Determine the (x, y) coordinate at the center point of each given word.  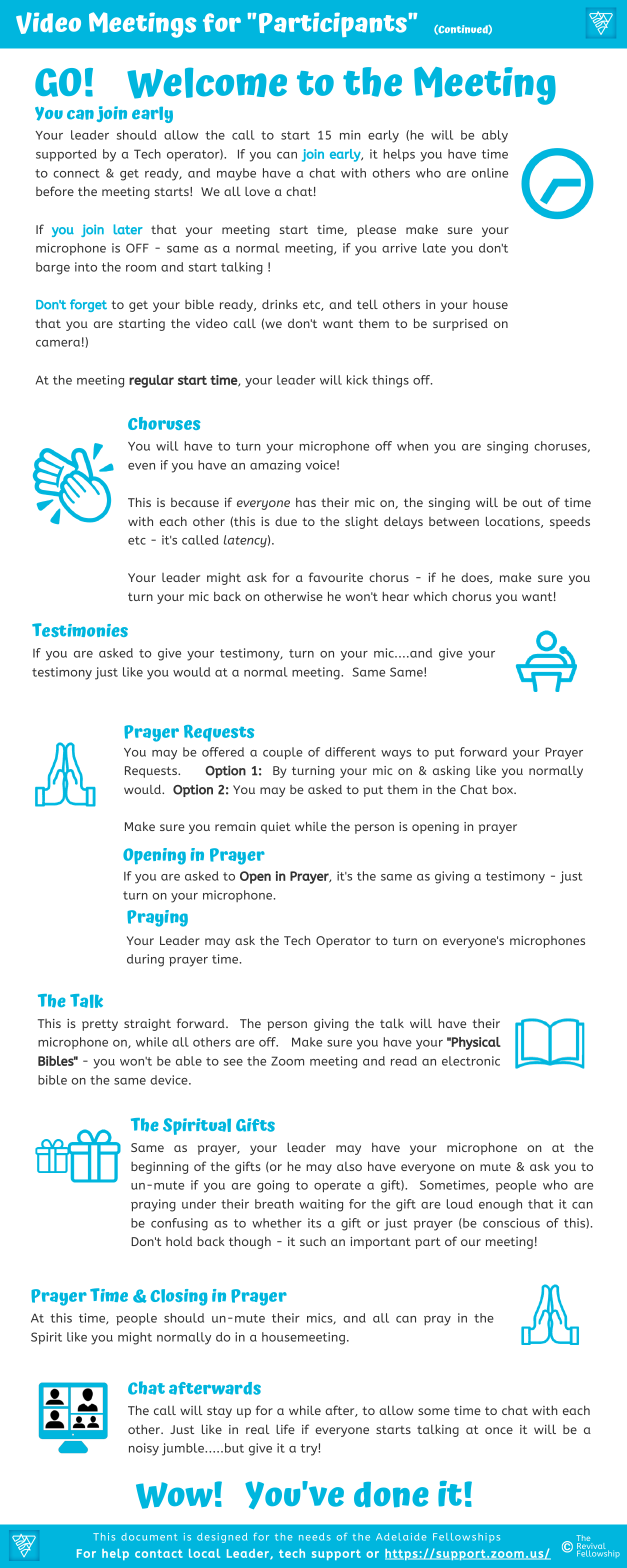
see (233, 1062)
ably (495, 136)
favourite (336, 577)
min (350, 135)
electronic (471, 1061)
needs (315, 1537)
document (149, 1537)
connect (76, 173)
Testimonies (80, 630)
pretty (100, 1025)
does (476, 578)
